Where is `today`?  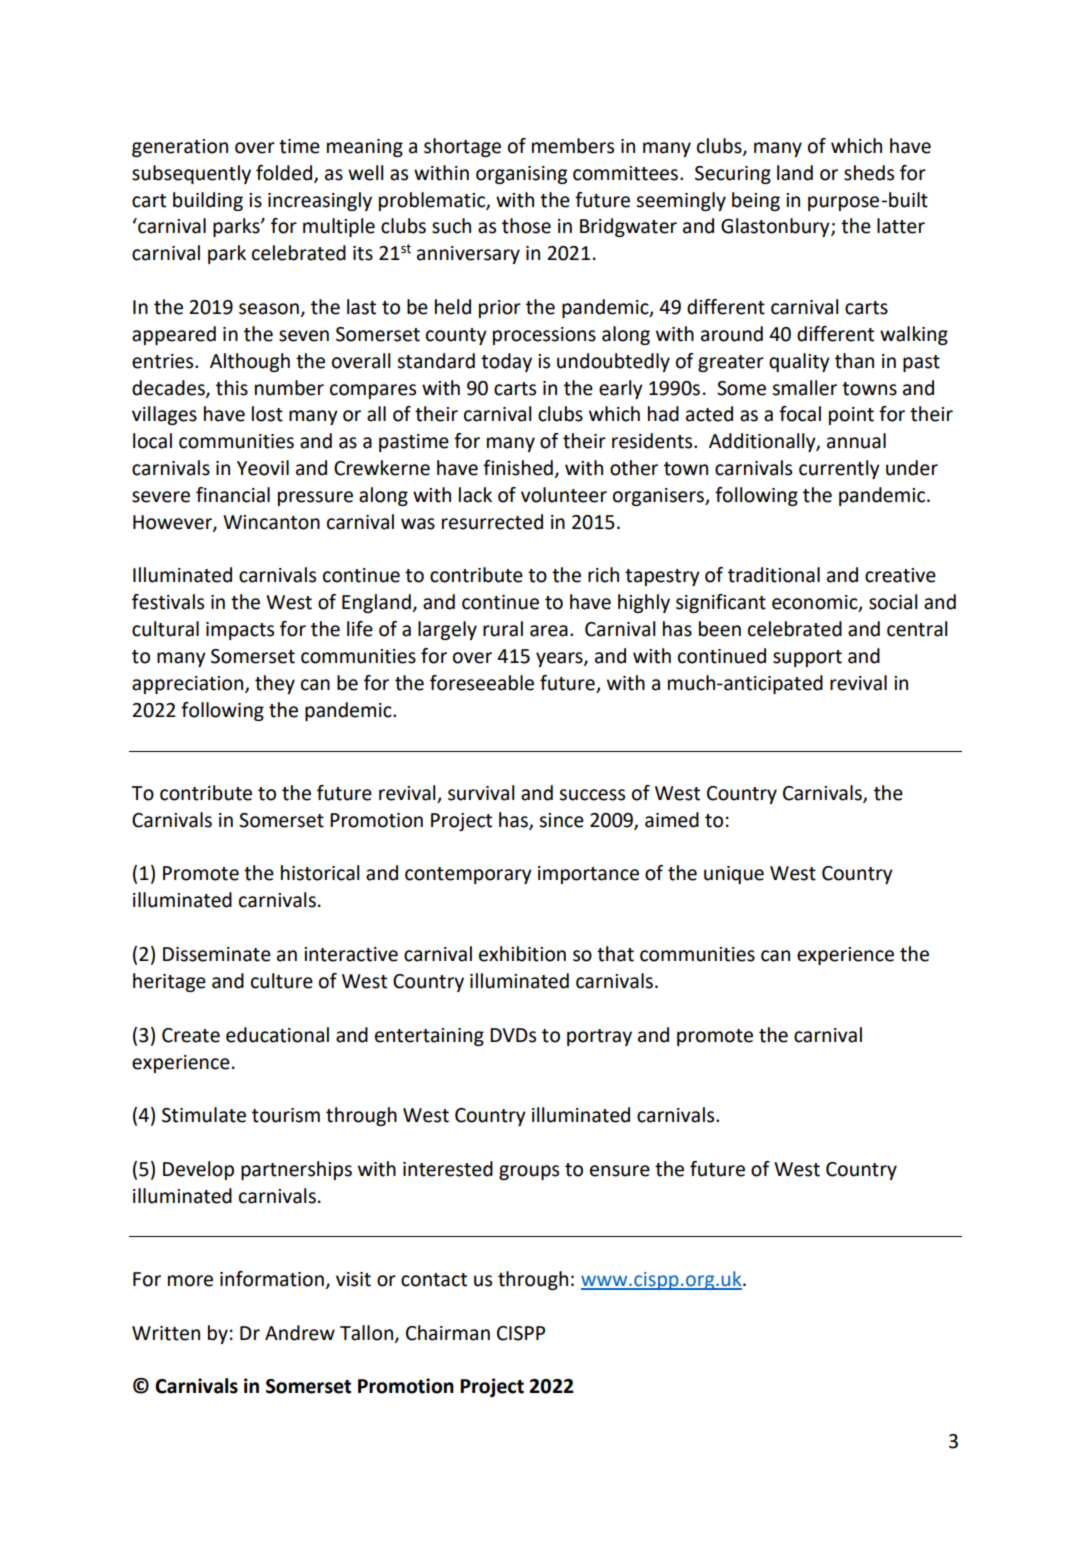 today is located at coordinates (506, 362).
